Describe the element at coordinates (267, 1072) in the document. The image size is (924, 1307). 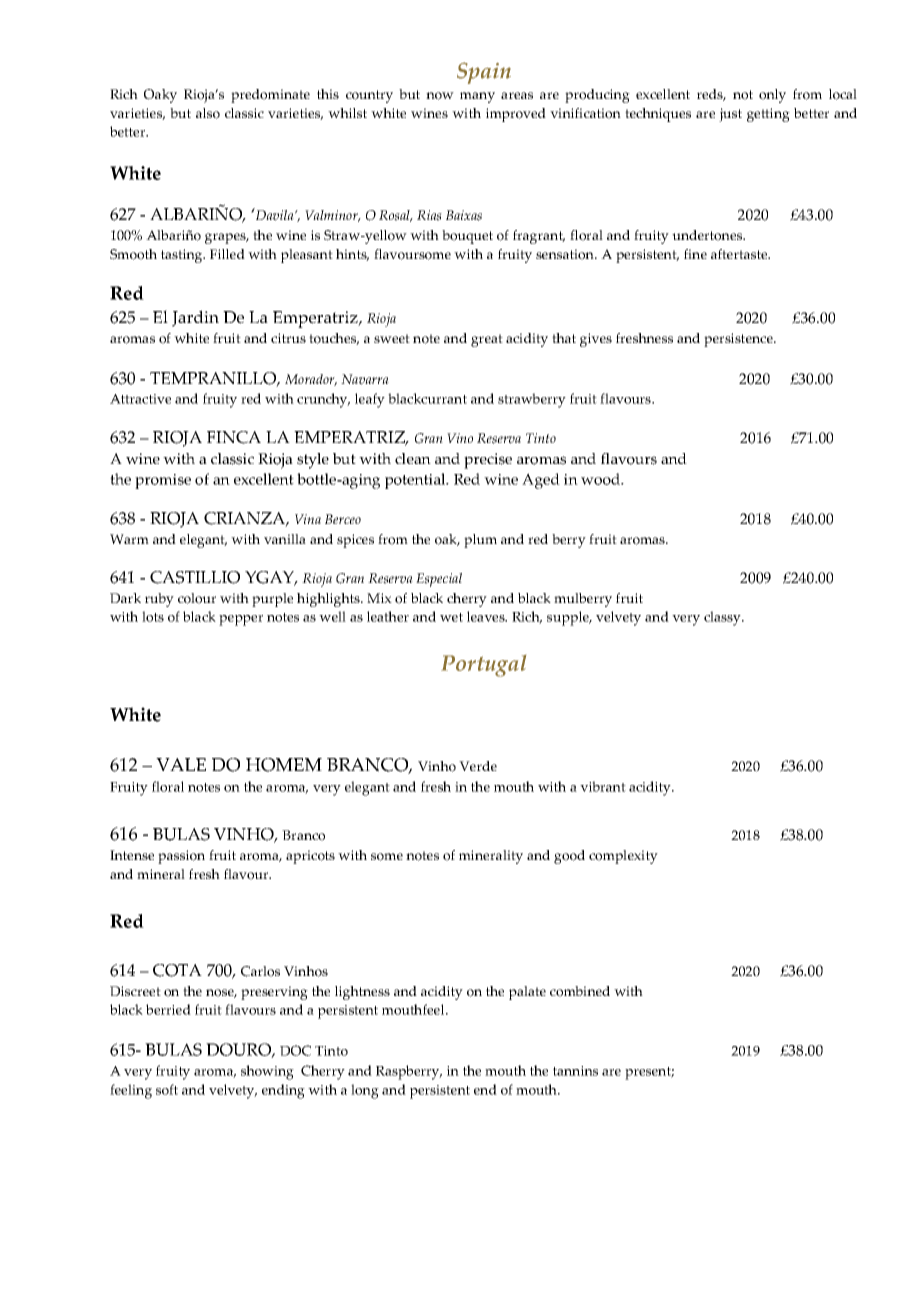
I see `showing` at that location.
